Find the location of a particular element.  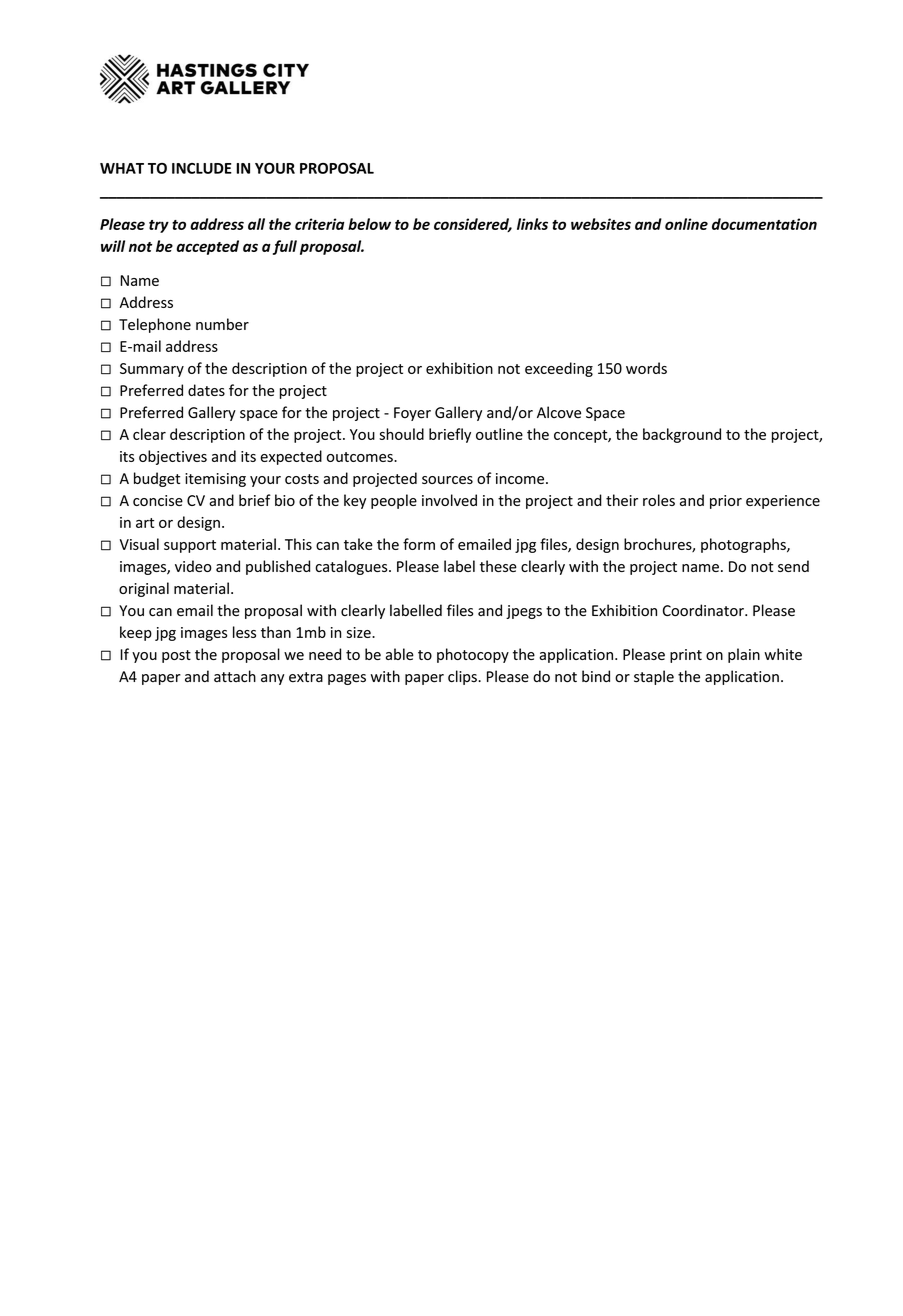

number is located at coordinates (222, 324).
